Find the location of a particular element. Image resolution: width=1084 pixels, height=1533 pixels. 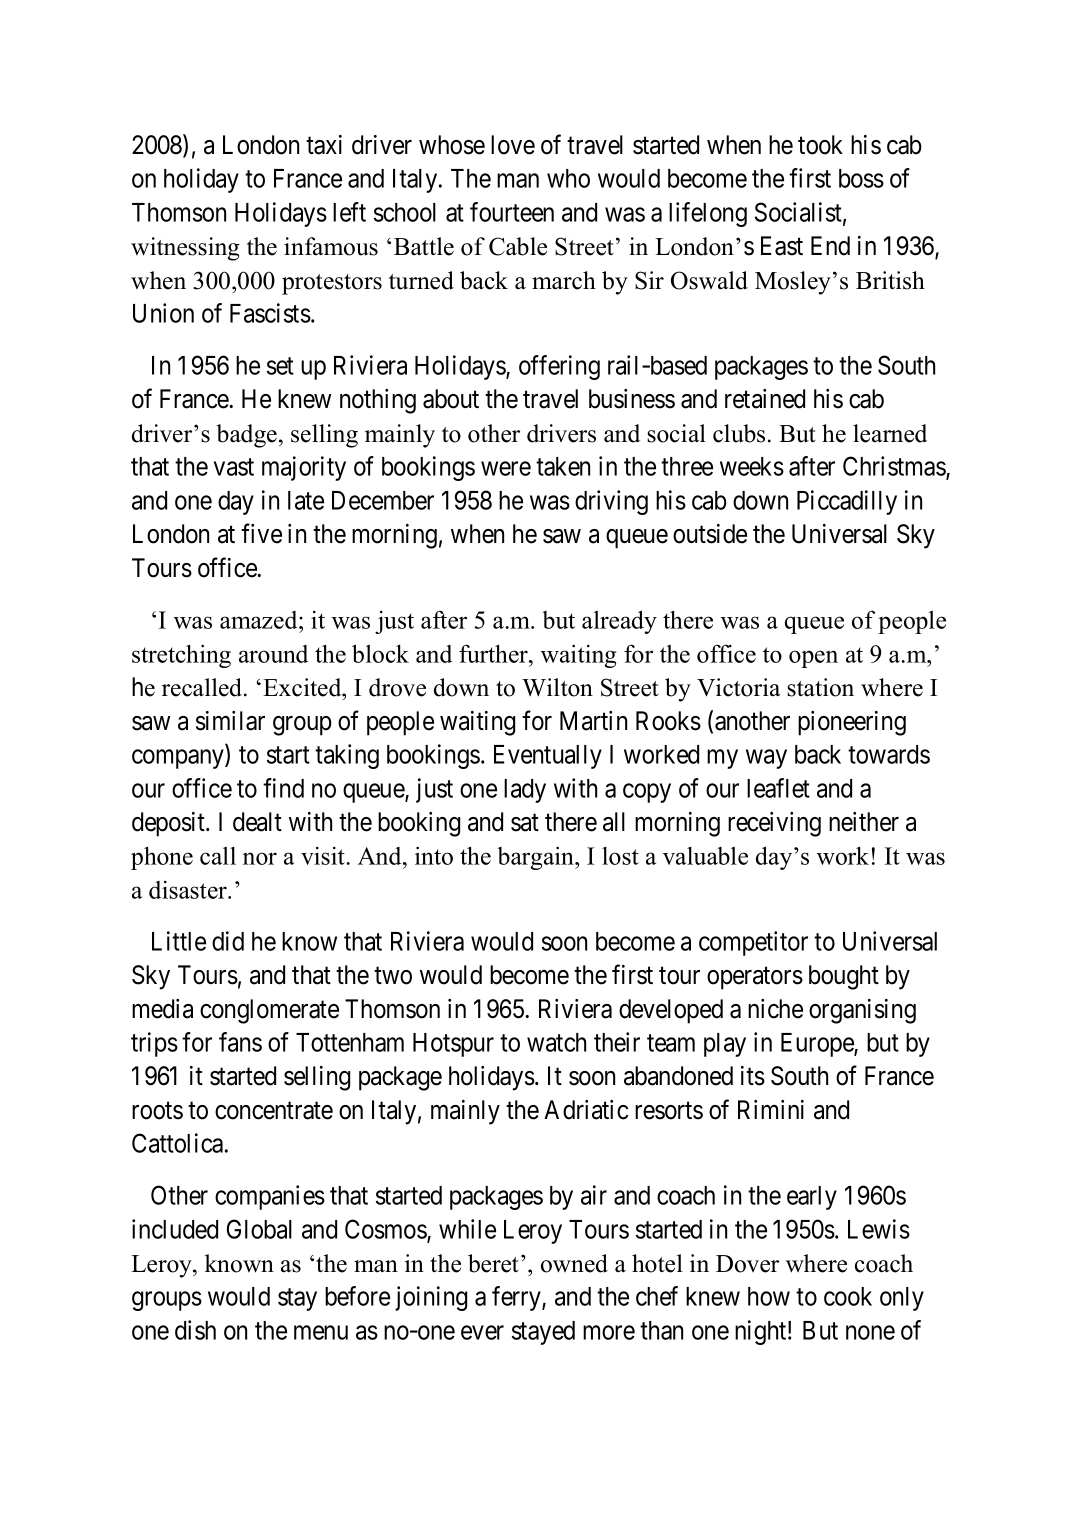

offering is located at coordinates (559, 367).
